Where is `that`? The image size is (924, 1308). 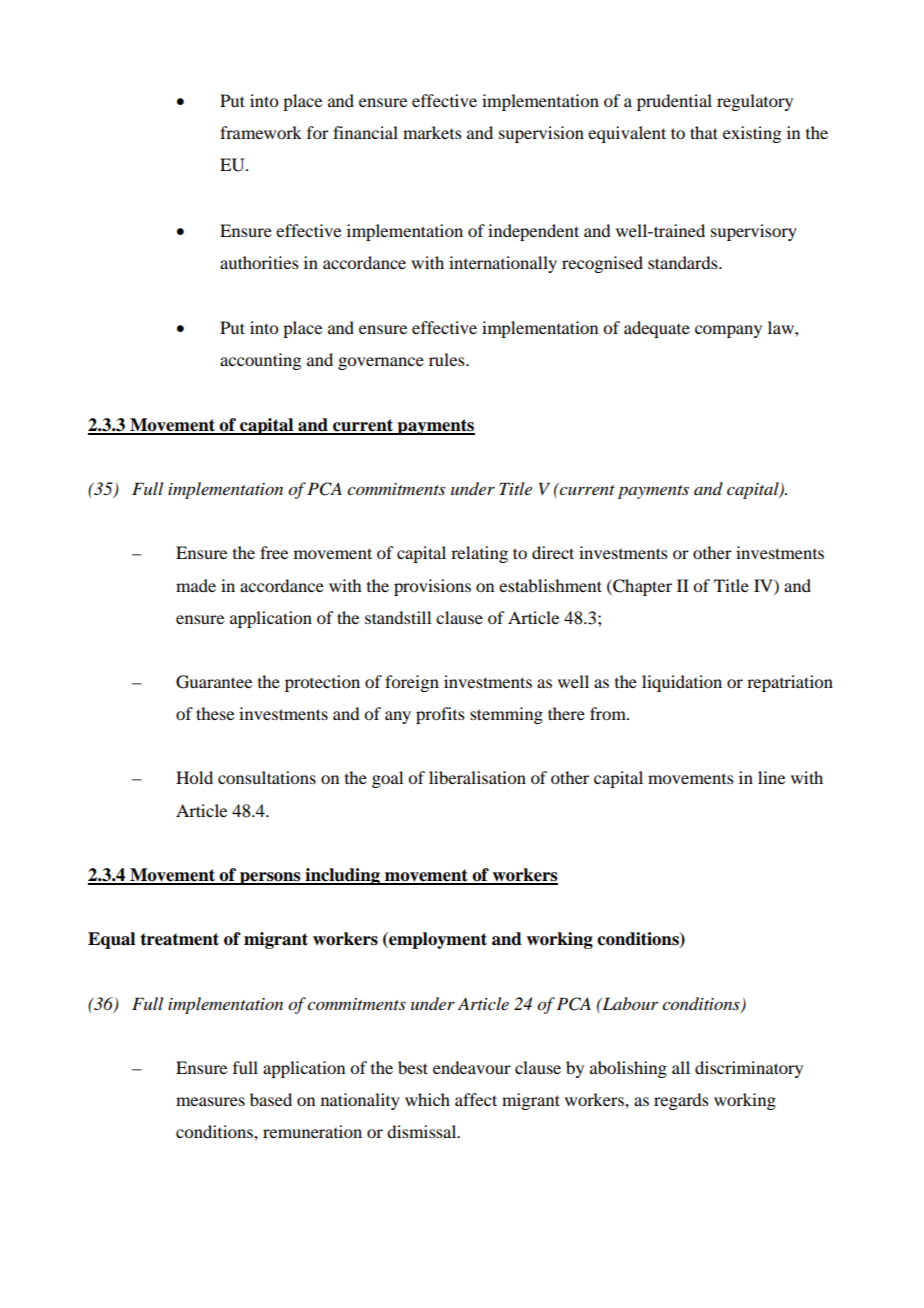
that is located at coordinates (704, 132).
